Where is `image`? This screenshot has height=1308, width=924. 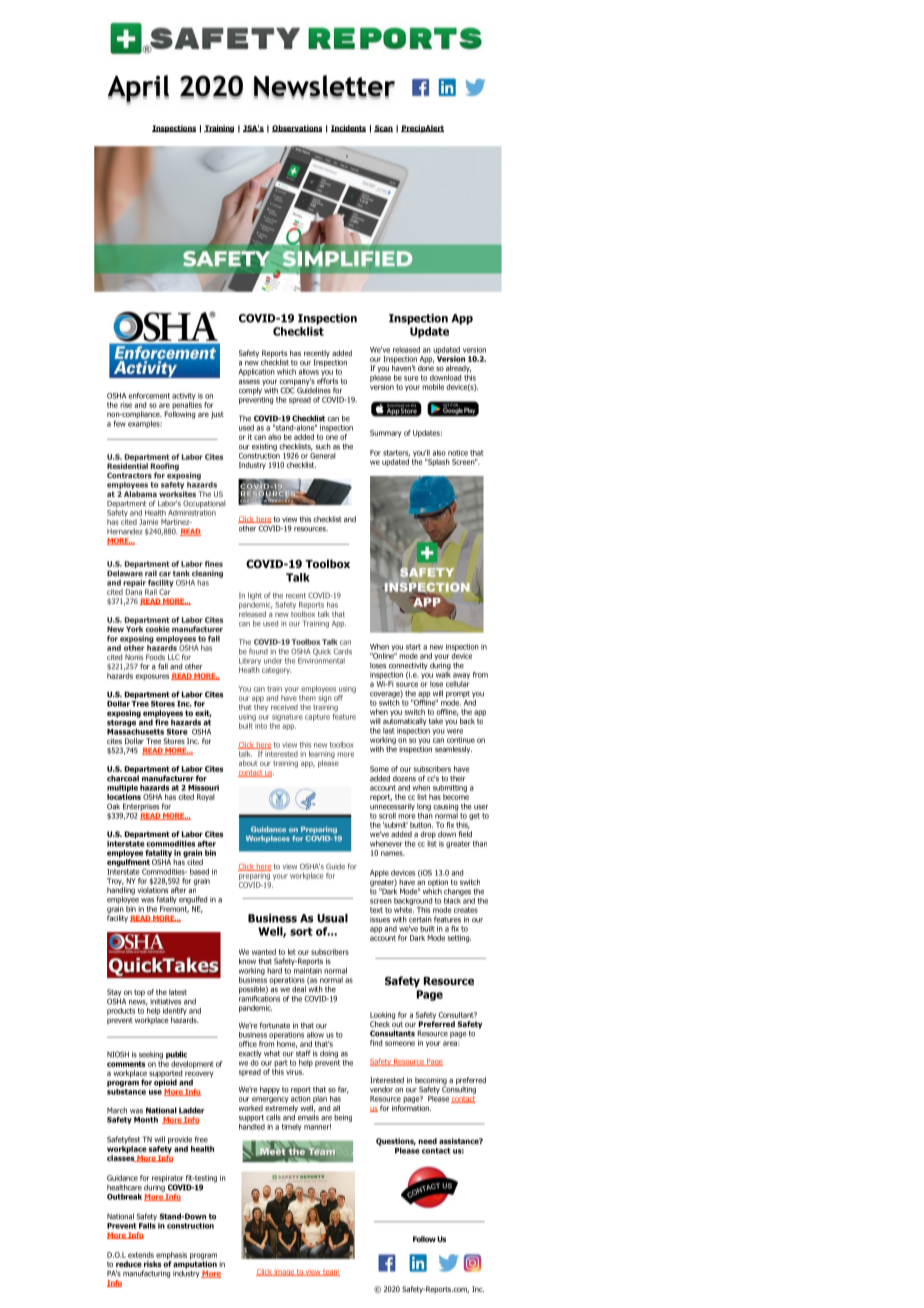 image is located at coordinates (284, 1272).
